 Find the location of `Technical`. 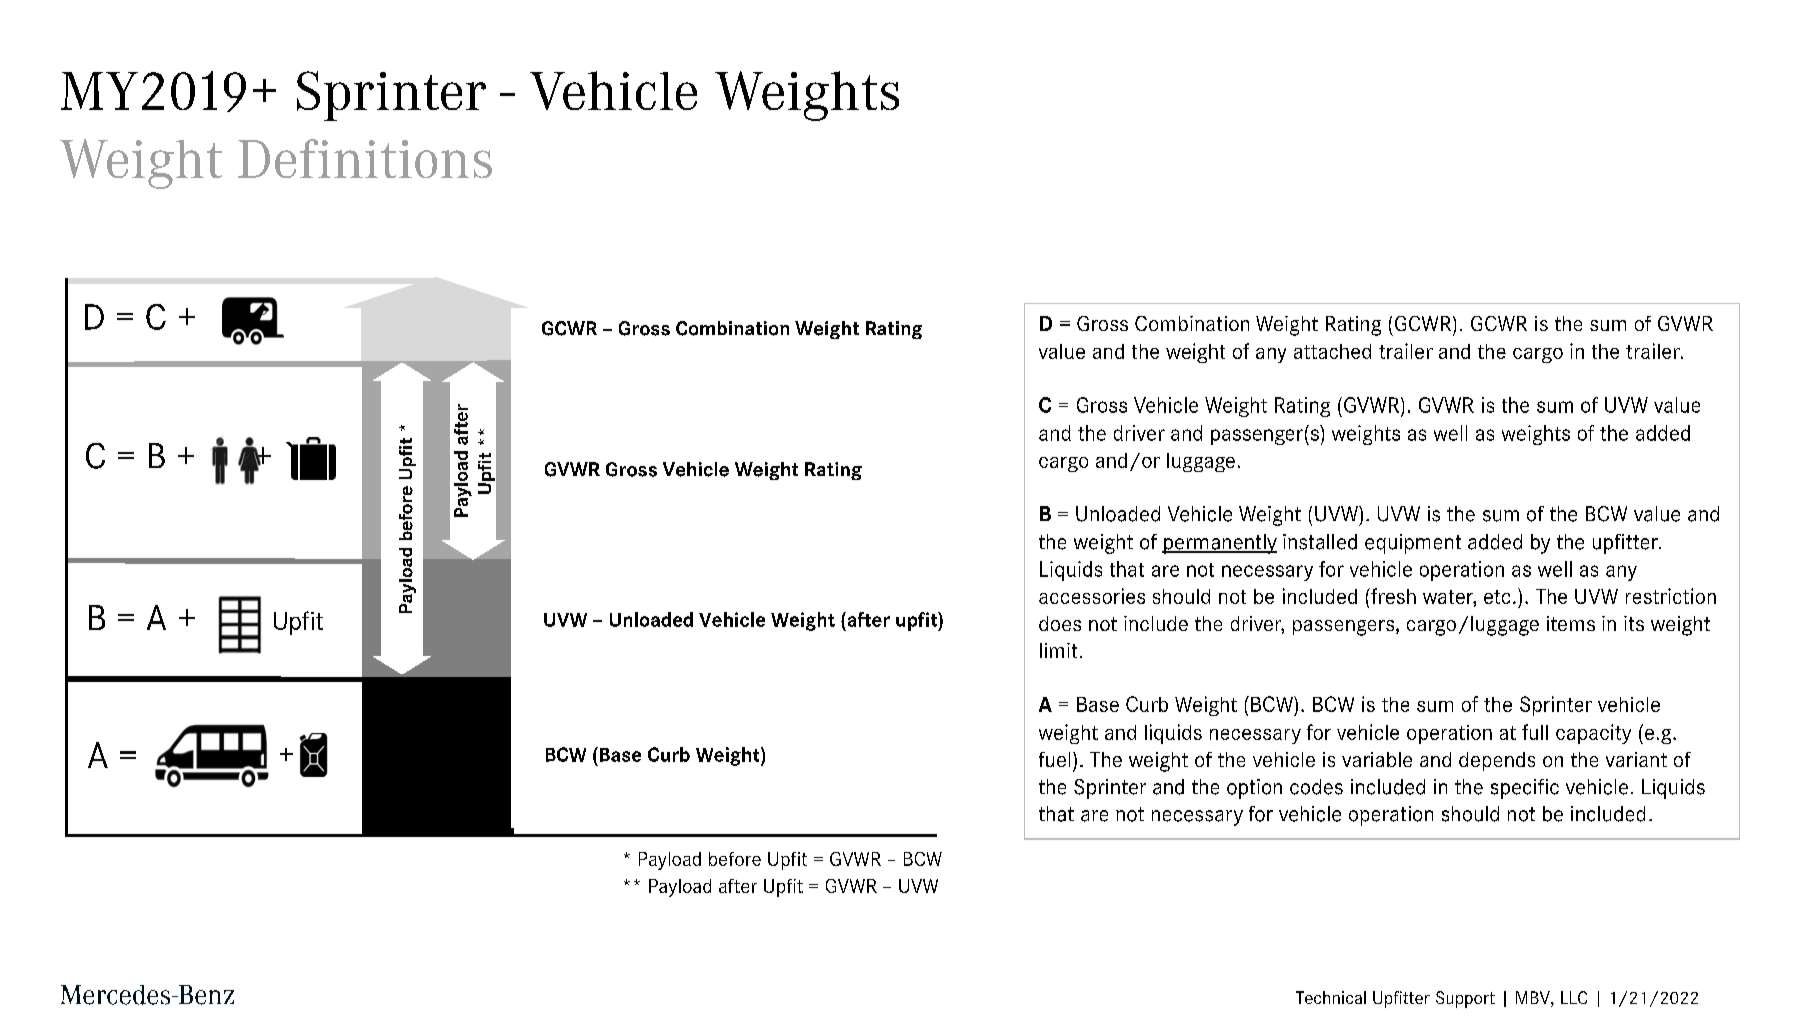

Technical is located at coordinates (1331, 997).
